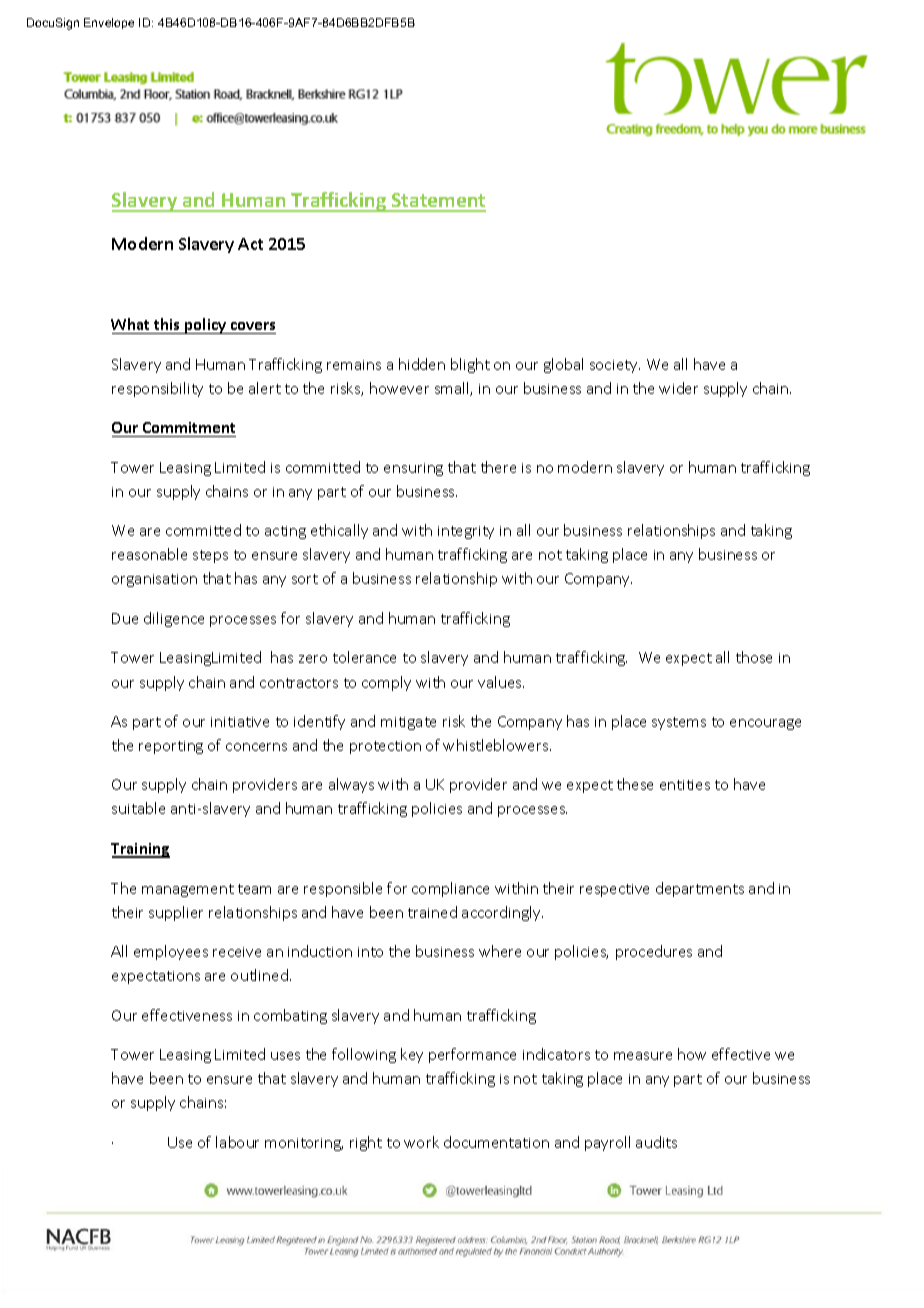 The image size is (924, 1308). What do you see at coordinates (237, 1142) in the screenshot?
I see `labour` at bounding box center [237, 1142].
